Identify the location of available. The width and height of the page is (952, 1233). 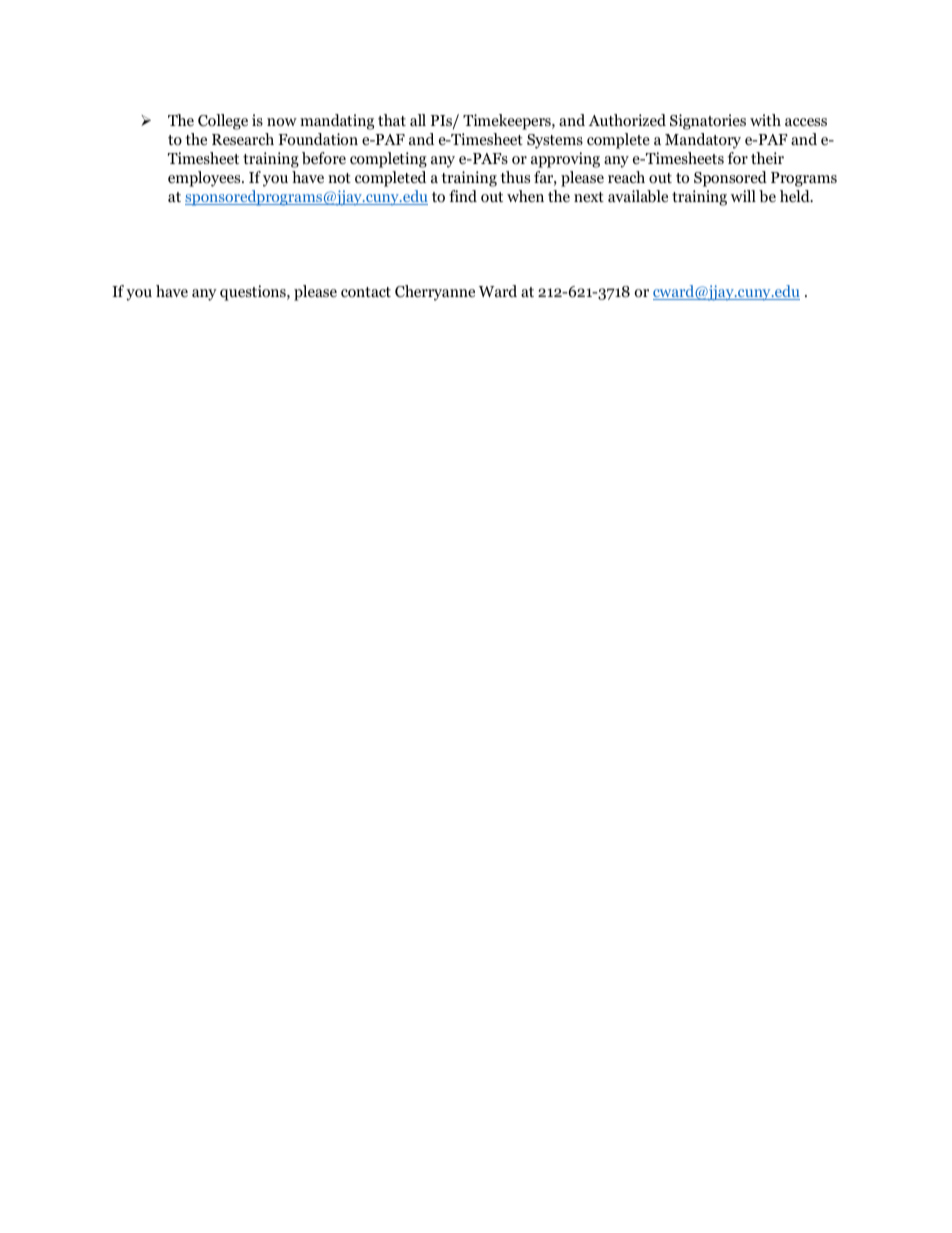
(638, 196).
